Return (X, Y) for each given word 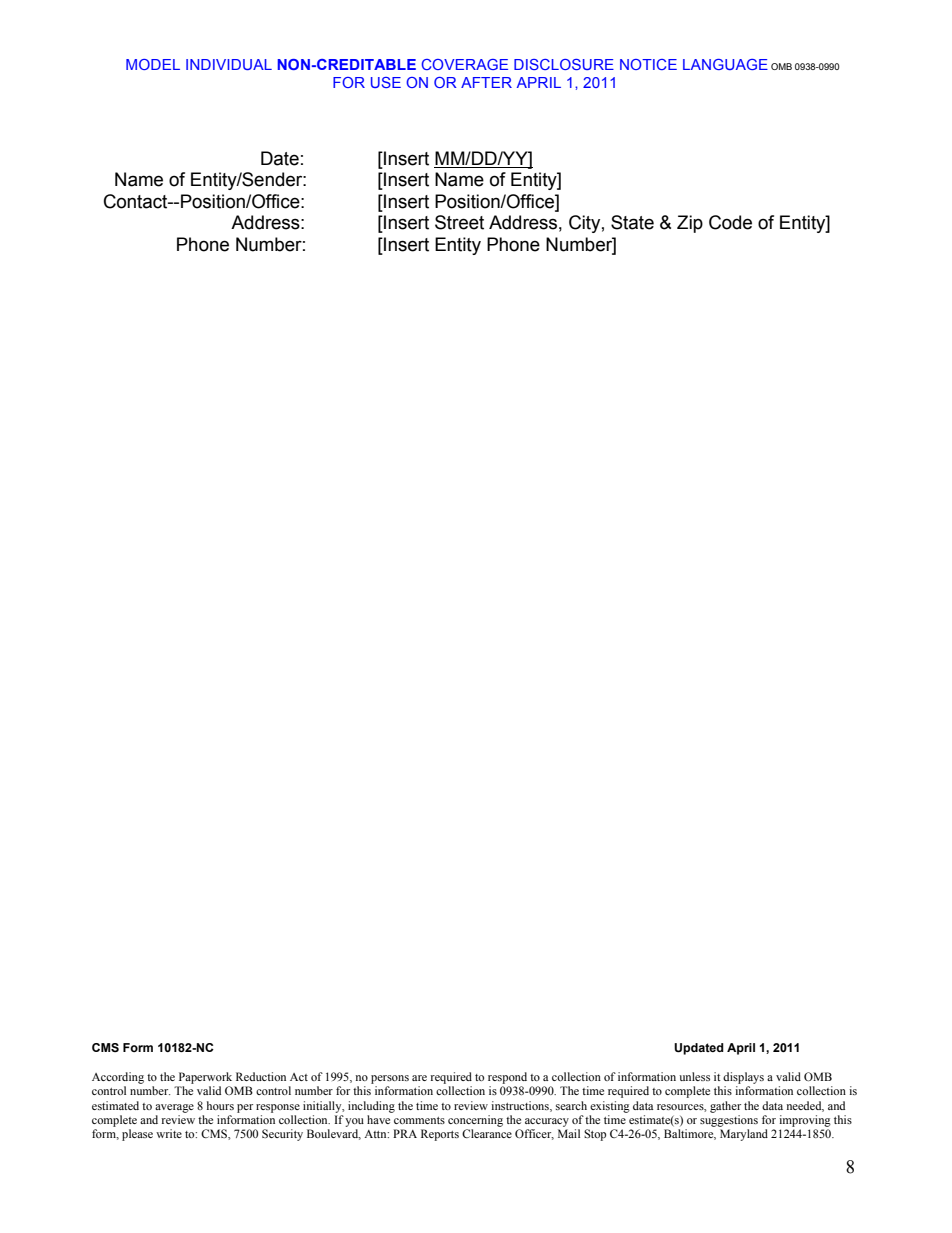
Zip (690, 224)
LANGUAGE (725, 64)
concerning (475, 1121)
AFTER (486, 82)
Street (459, 222)
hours (220, 1105)
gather (725, 1107)
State (632, 222)
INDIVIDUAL (229, 64)
